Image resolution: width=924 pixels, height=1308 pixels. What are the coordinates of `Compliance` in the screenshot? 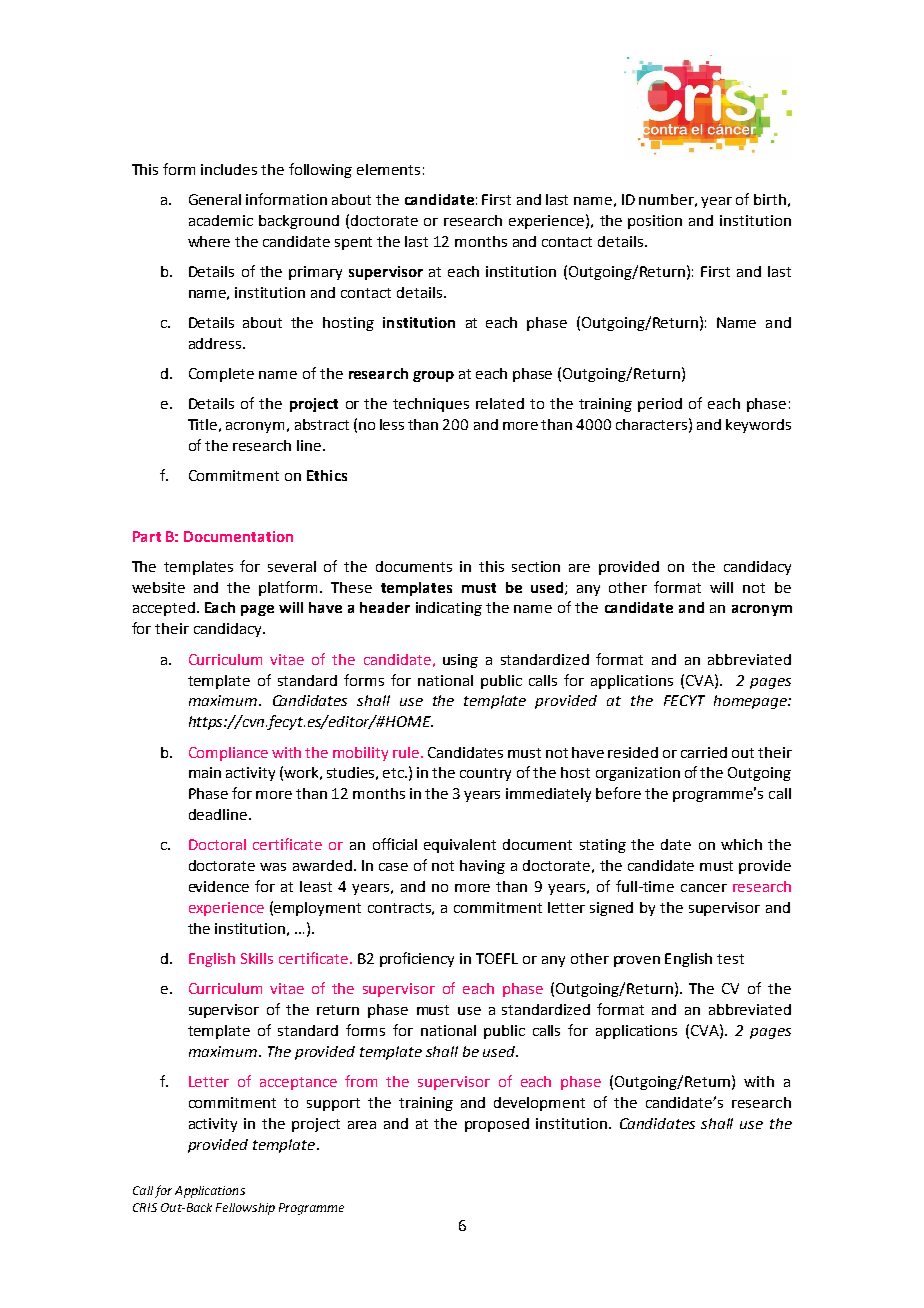 It's located at (228, 754).
